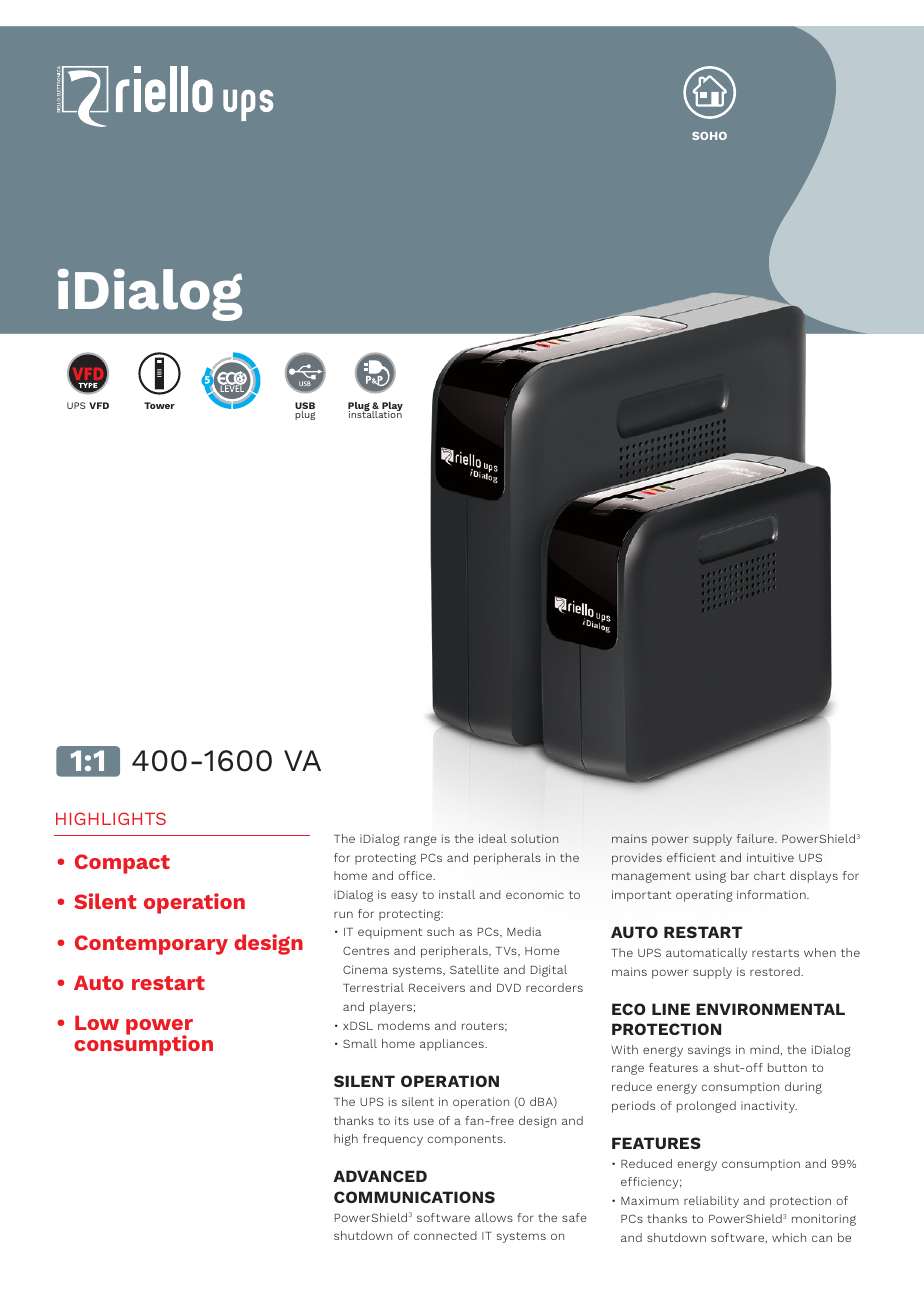  I want to click on SOHO, so click(709, 136).
